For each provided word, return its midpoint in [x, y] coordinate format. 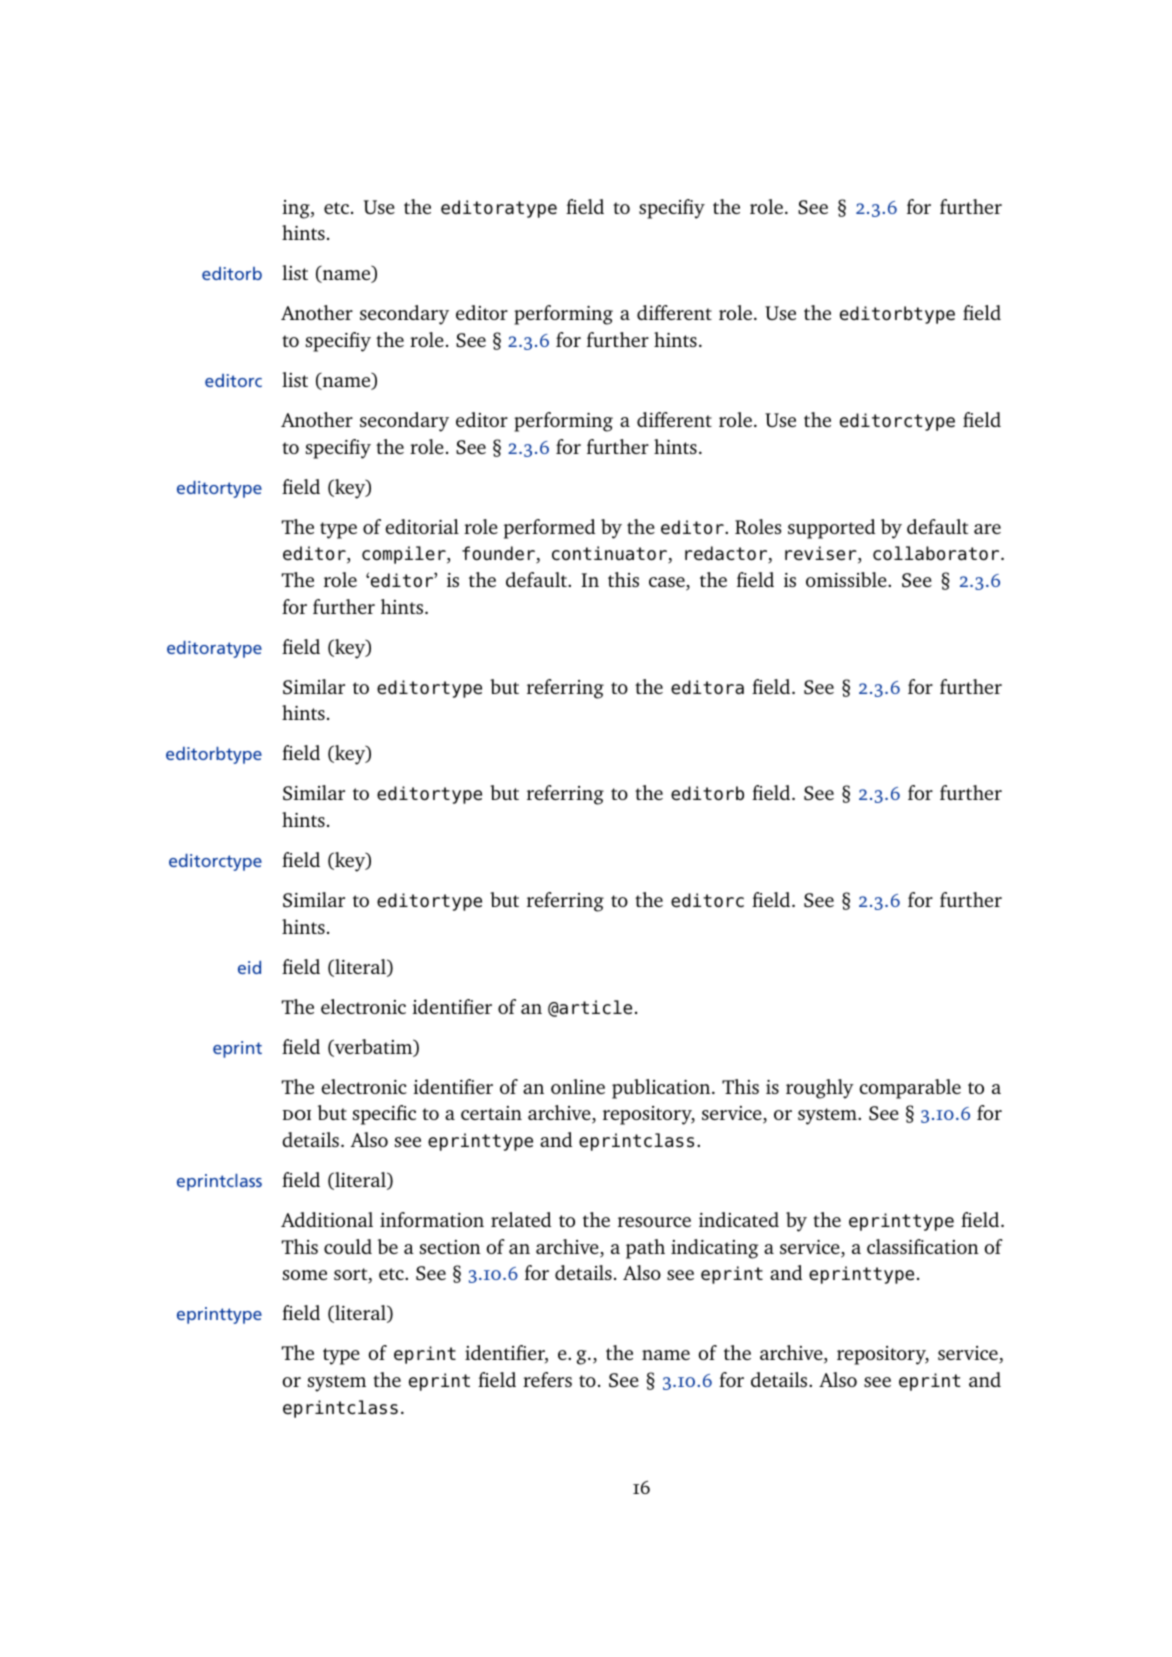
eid [249, 967]
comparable [910, 1089]
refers [547, 1379]
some [305, 1275]
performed [549, 529]
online [578, 1086]
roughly [820, 1089]
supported [831, 529]
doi [297, 1115]
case [668, 583]
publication [662, 1089]
